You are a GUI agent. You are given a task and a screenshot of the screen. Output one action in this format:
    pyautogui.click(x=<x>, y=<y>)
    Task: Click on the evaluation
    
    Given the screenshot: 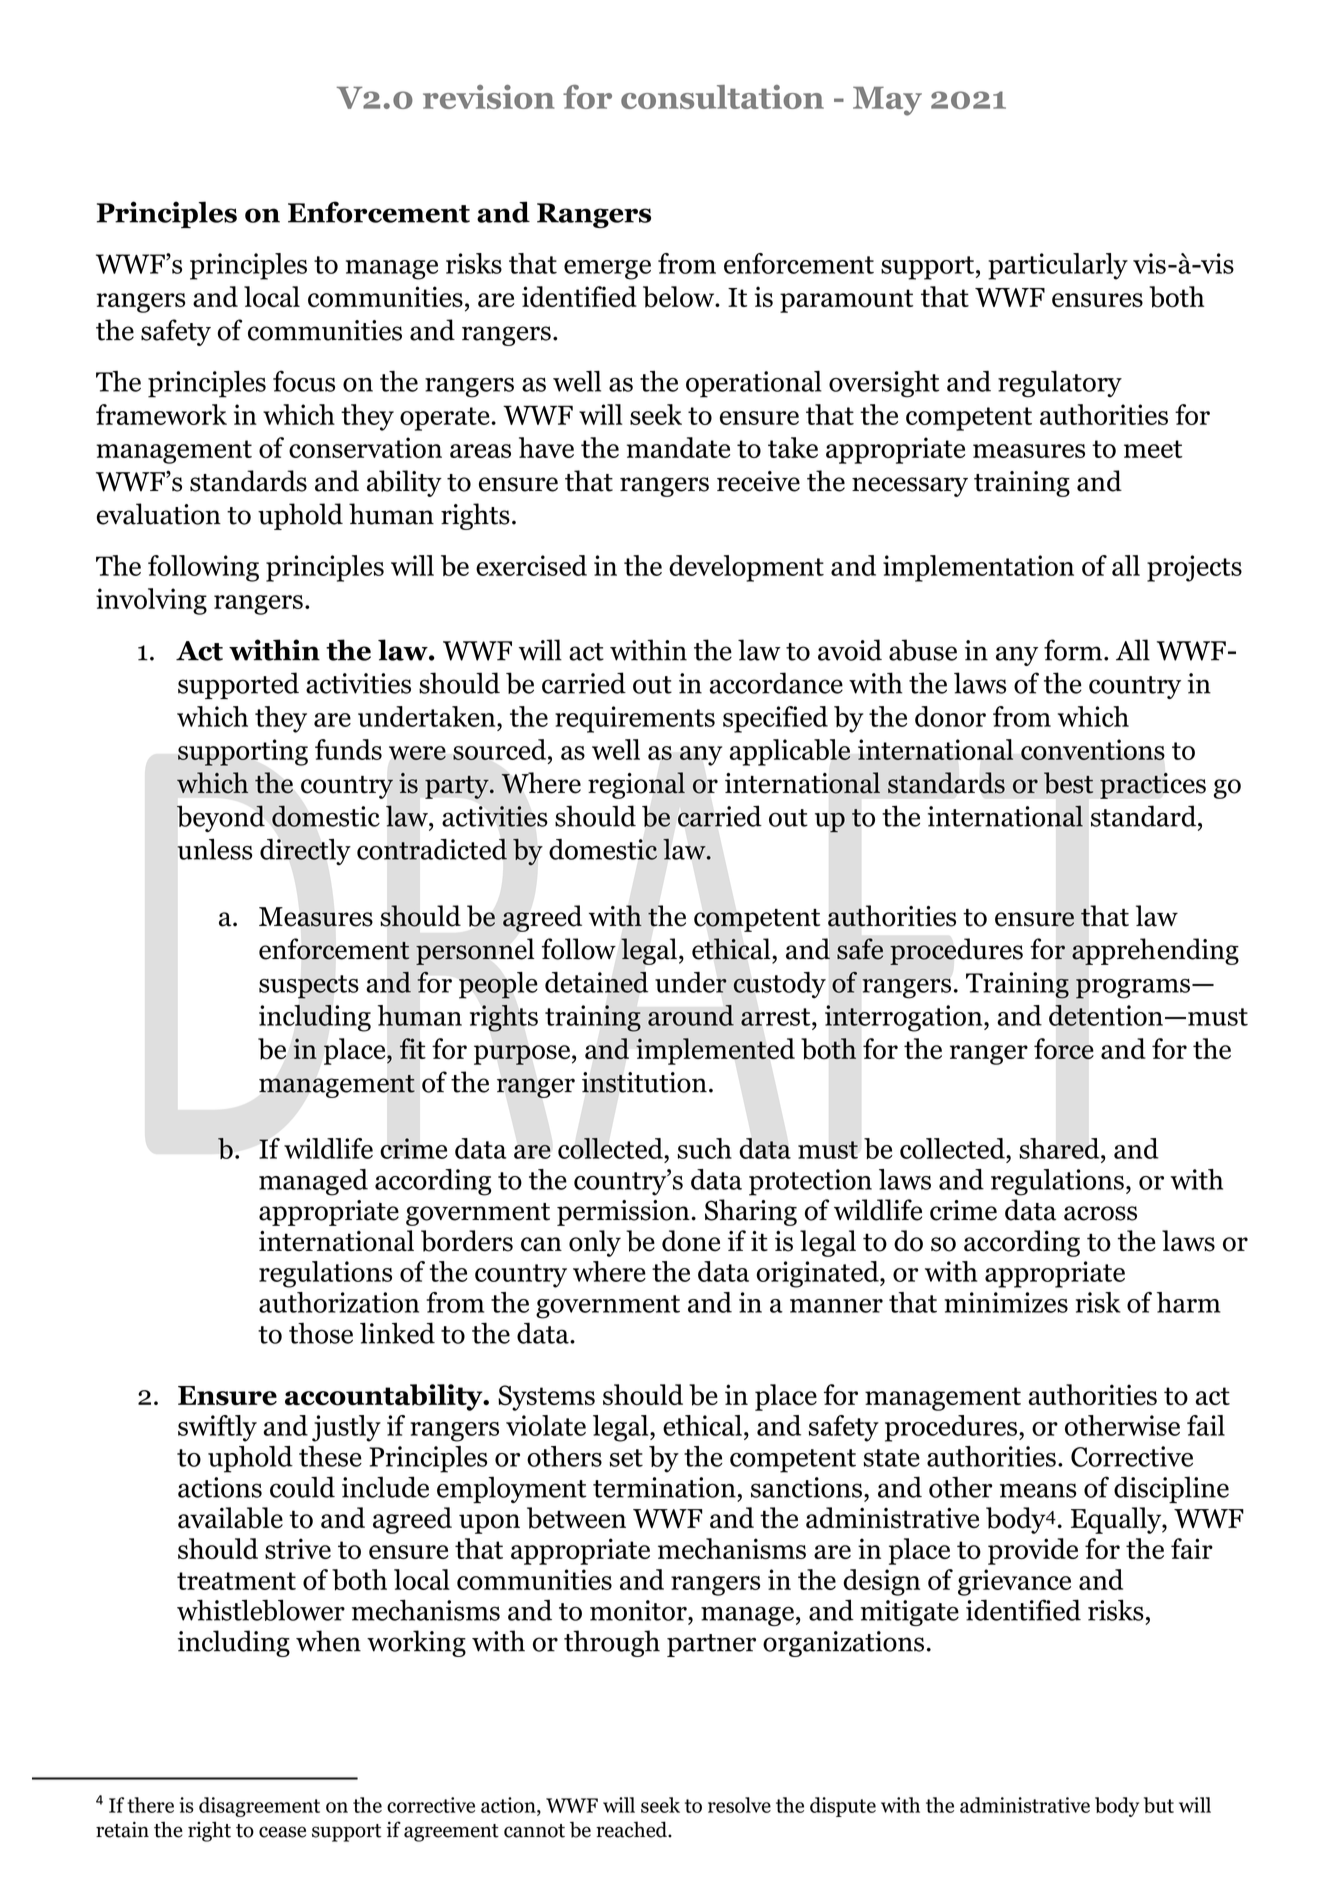 What is the action you would take?
    pyautogui.click(x=159, y=514)
